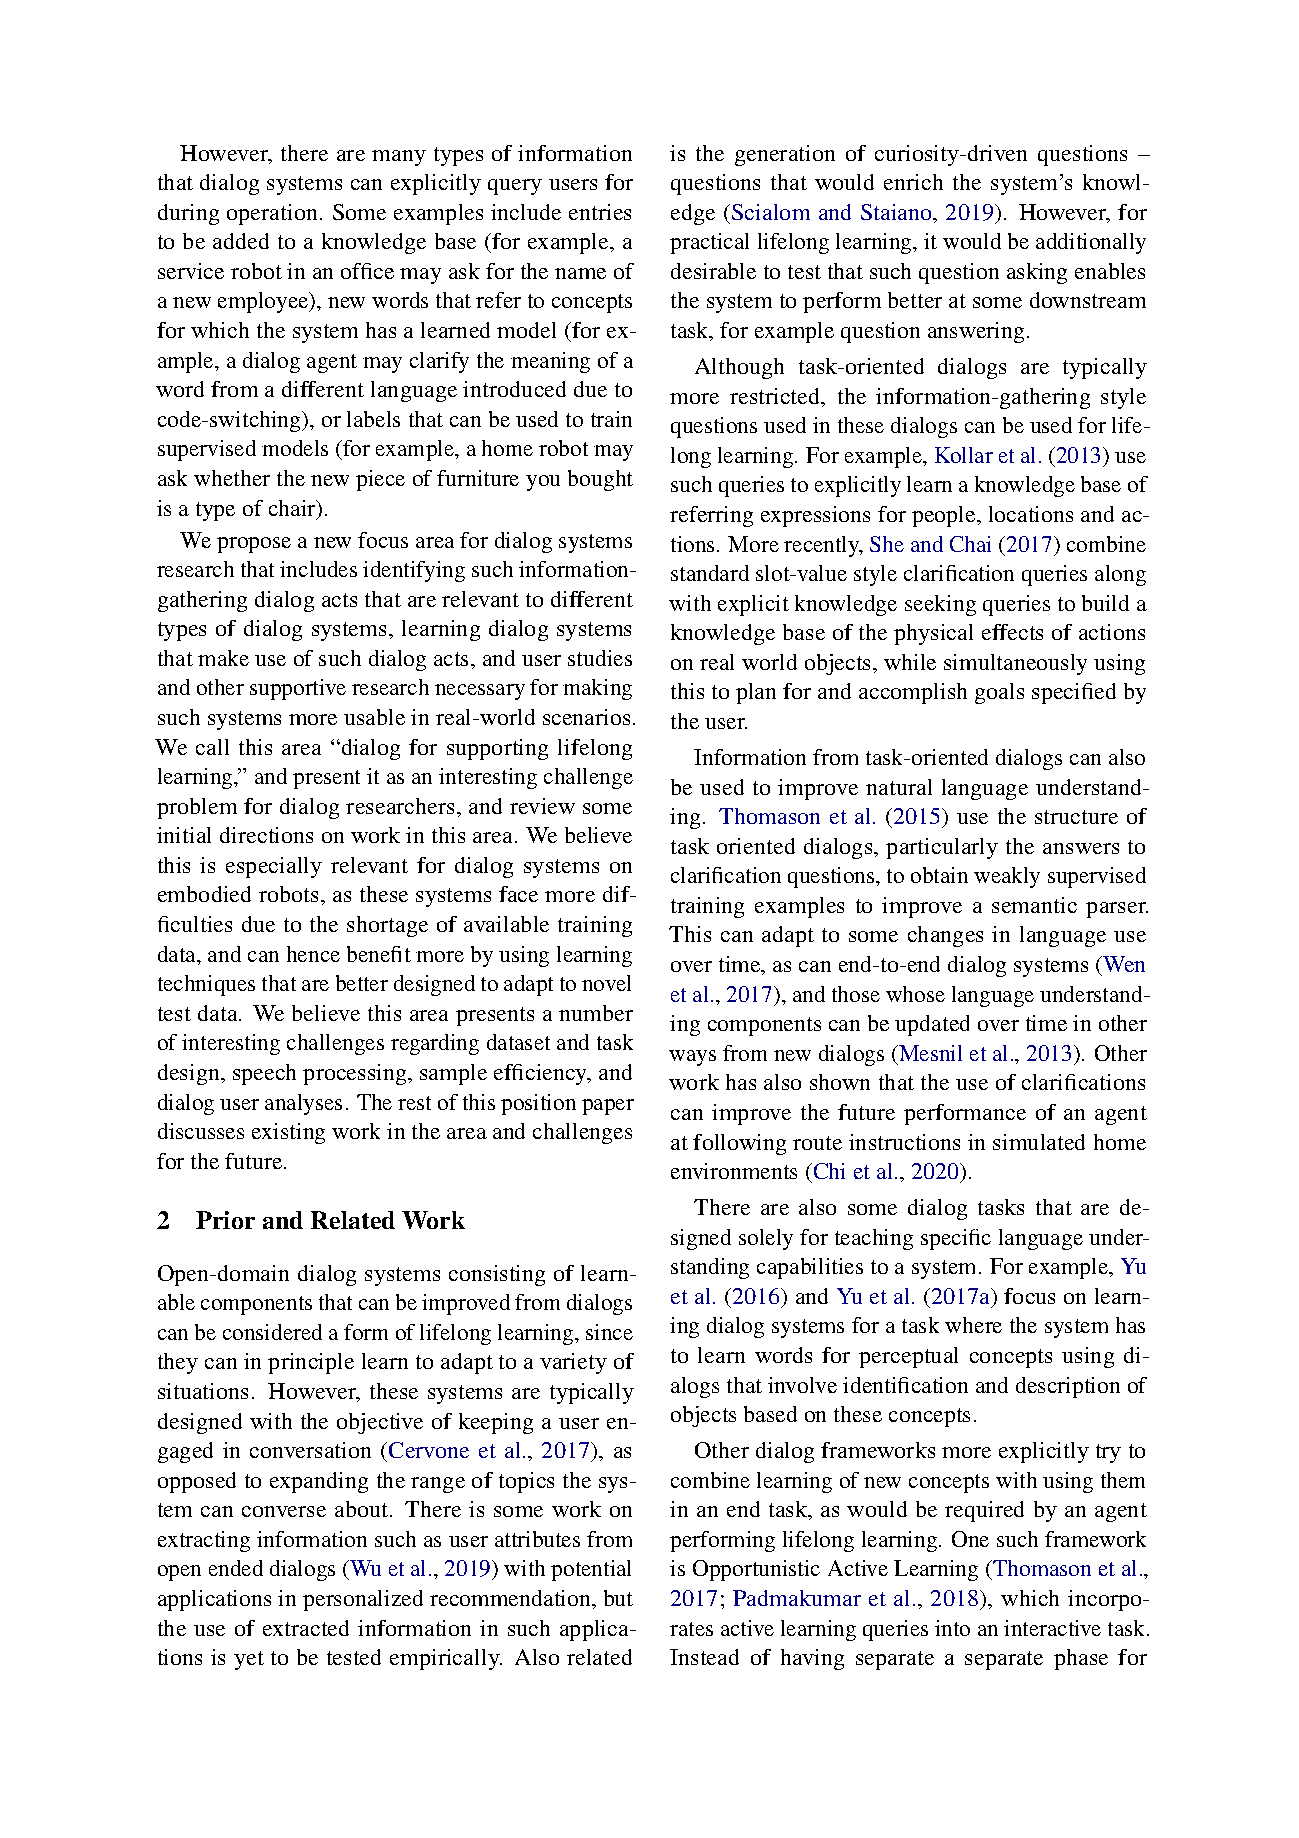  Describe the element at coordinates (274, 867) in the screenshot. I see `especially` at that location.
